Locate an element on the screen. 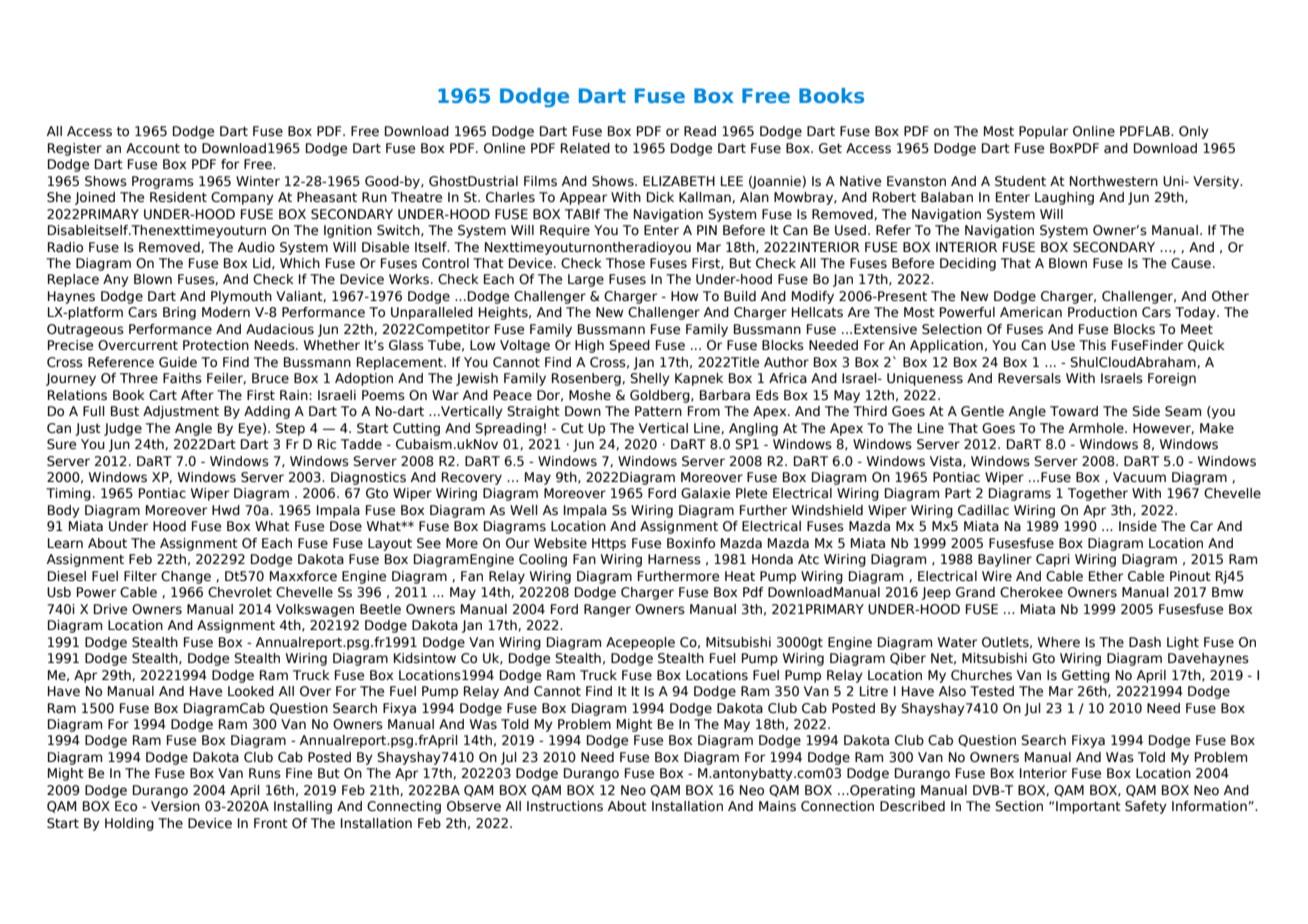  Ranger is located at coordinates (607, 610).
